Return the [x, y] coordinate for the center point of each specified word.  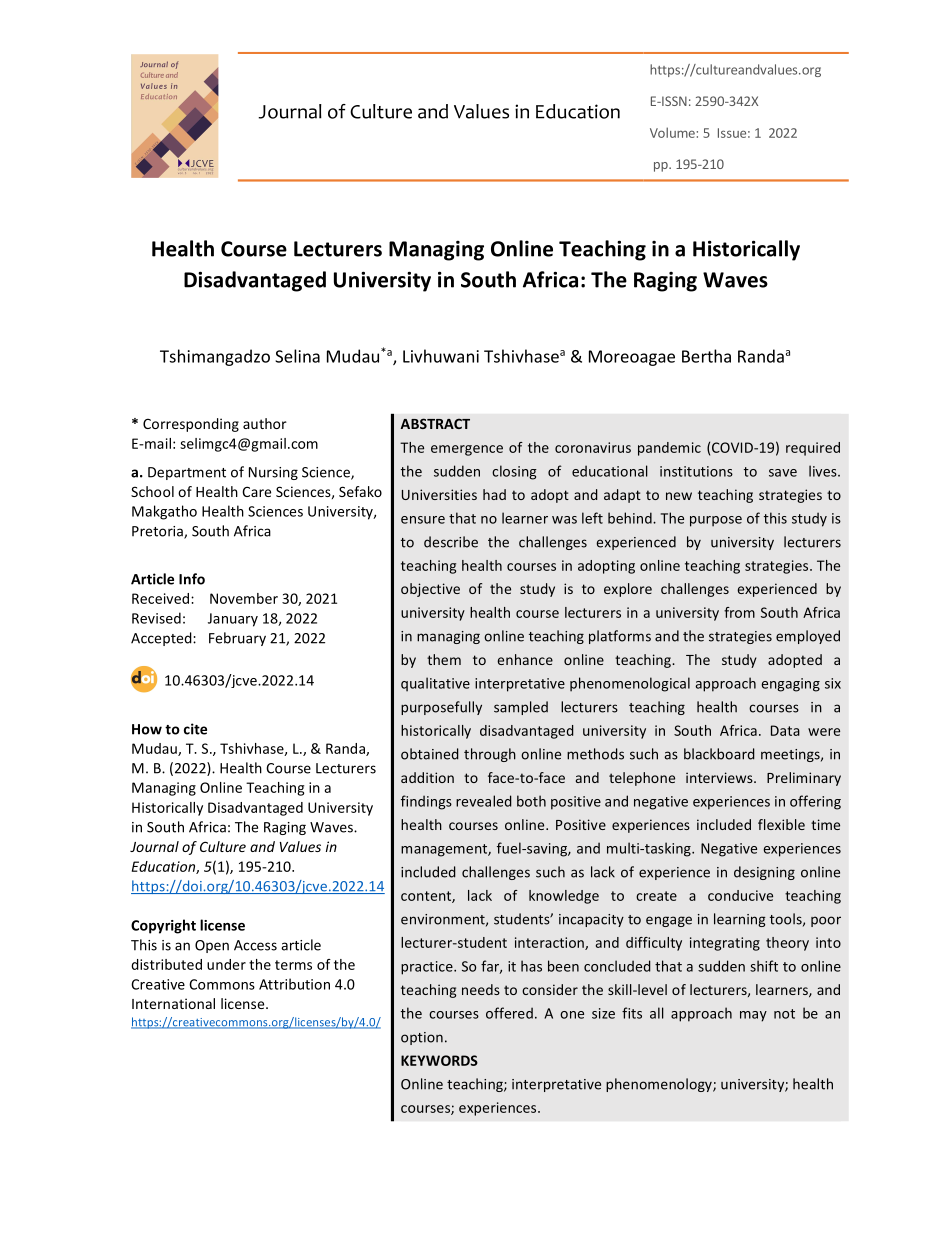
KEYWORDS [439, 1060]
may [753, 1016]
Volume [672, 132]
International [173, 1003]
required [813, 449]
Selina [297, 356]
